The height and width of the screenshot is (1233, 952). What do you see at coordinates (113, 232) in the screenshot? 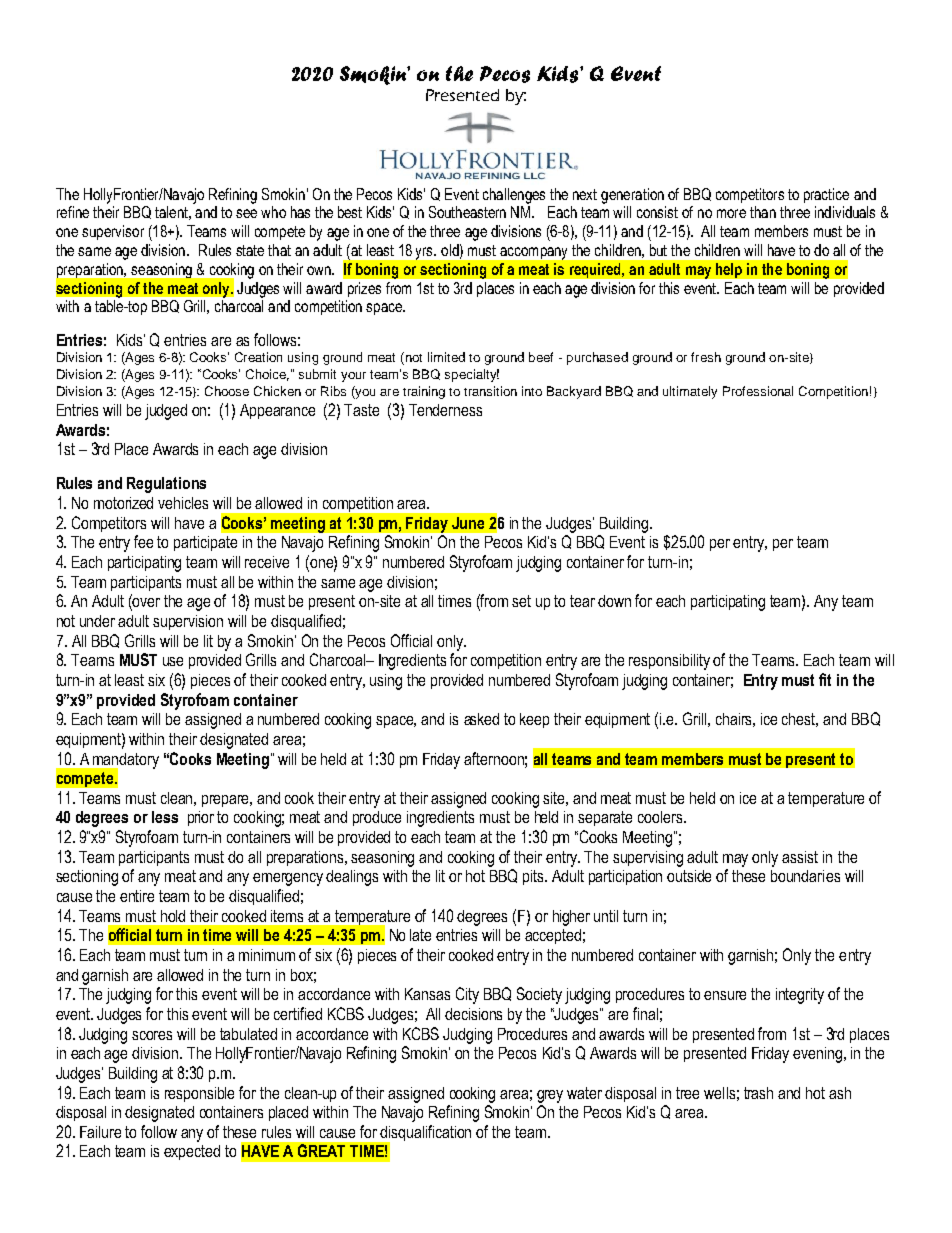
I see `supervisor` at bounding box center [113, 232].
